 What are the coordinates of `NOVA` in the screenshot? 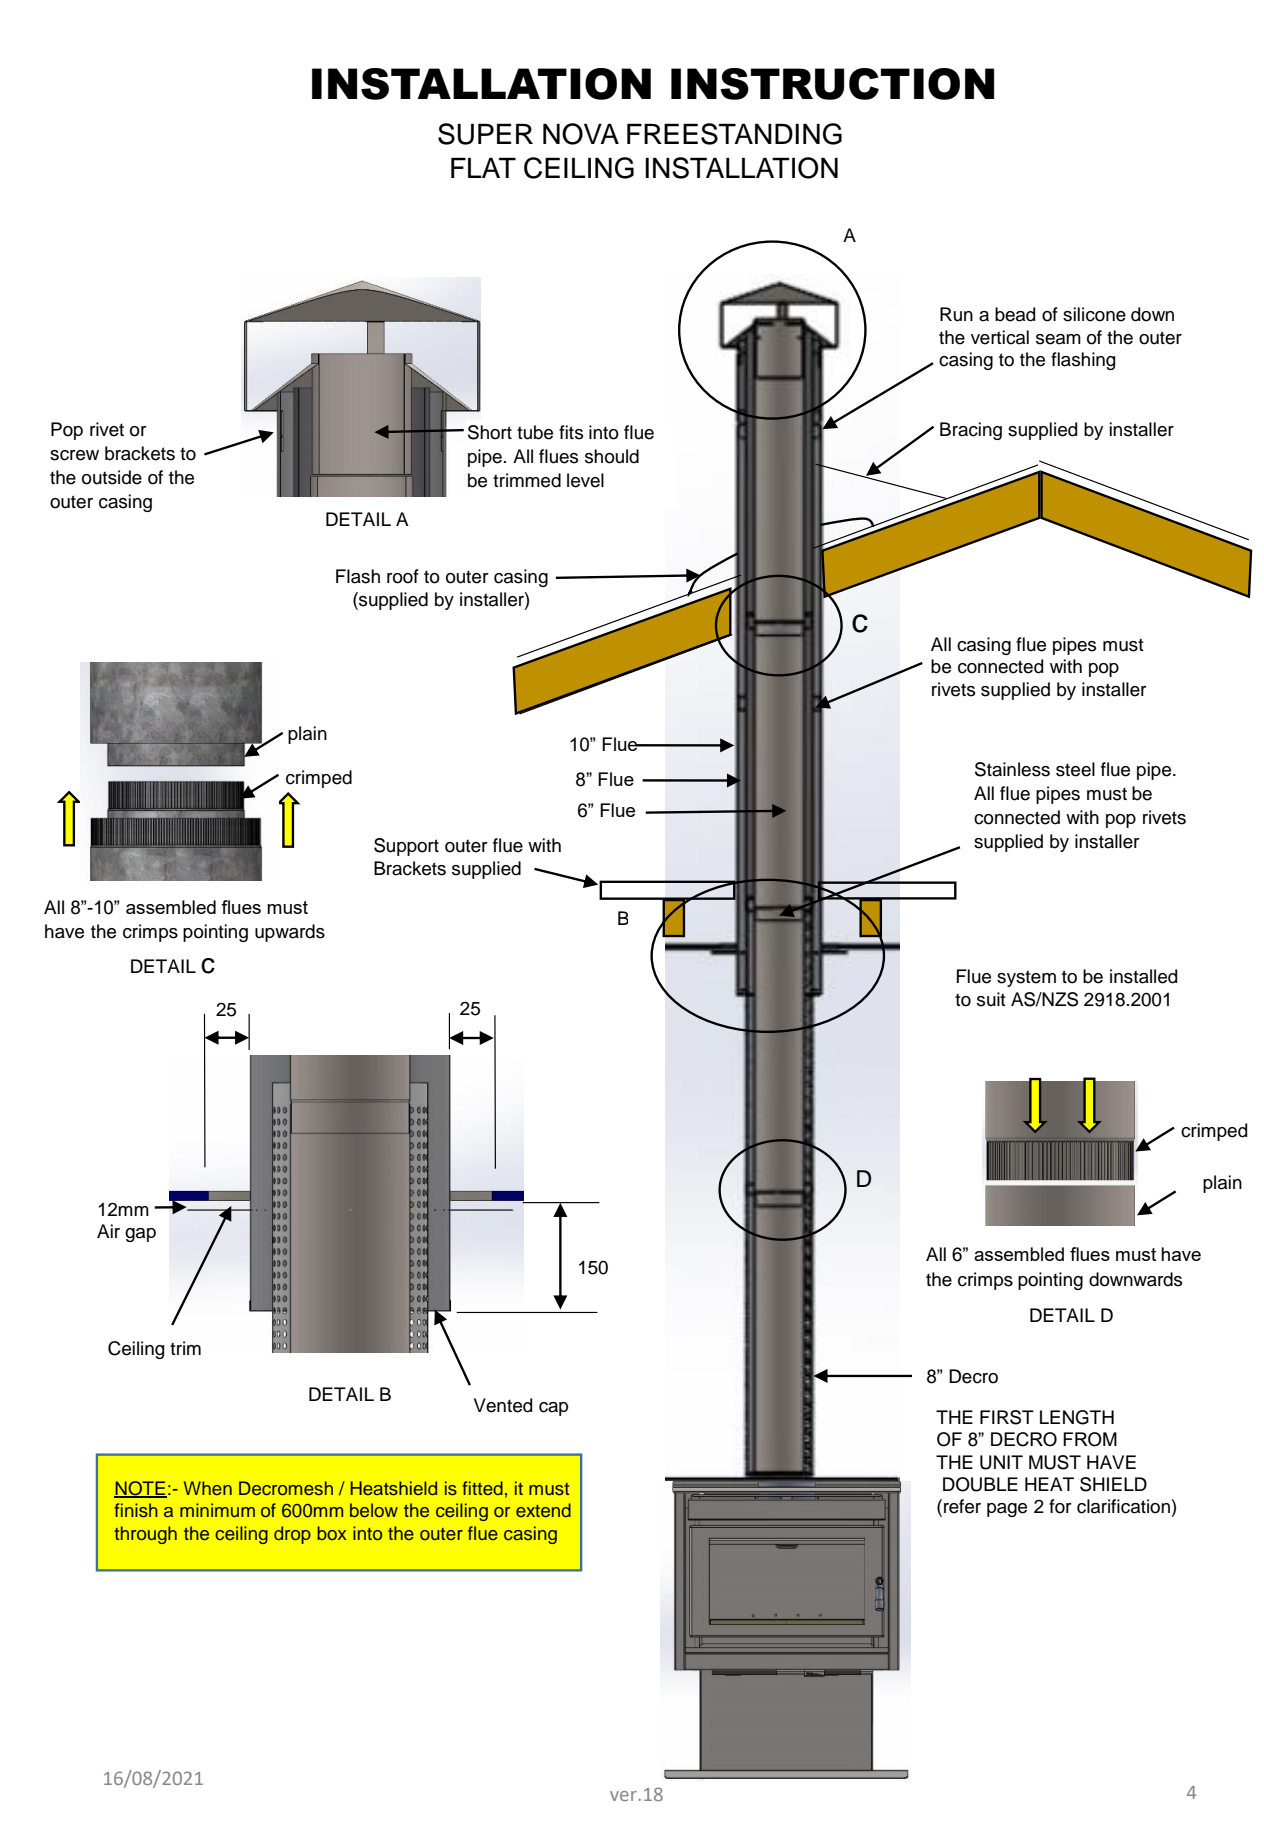 It's located at (581, 134).
